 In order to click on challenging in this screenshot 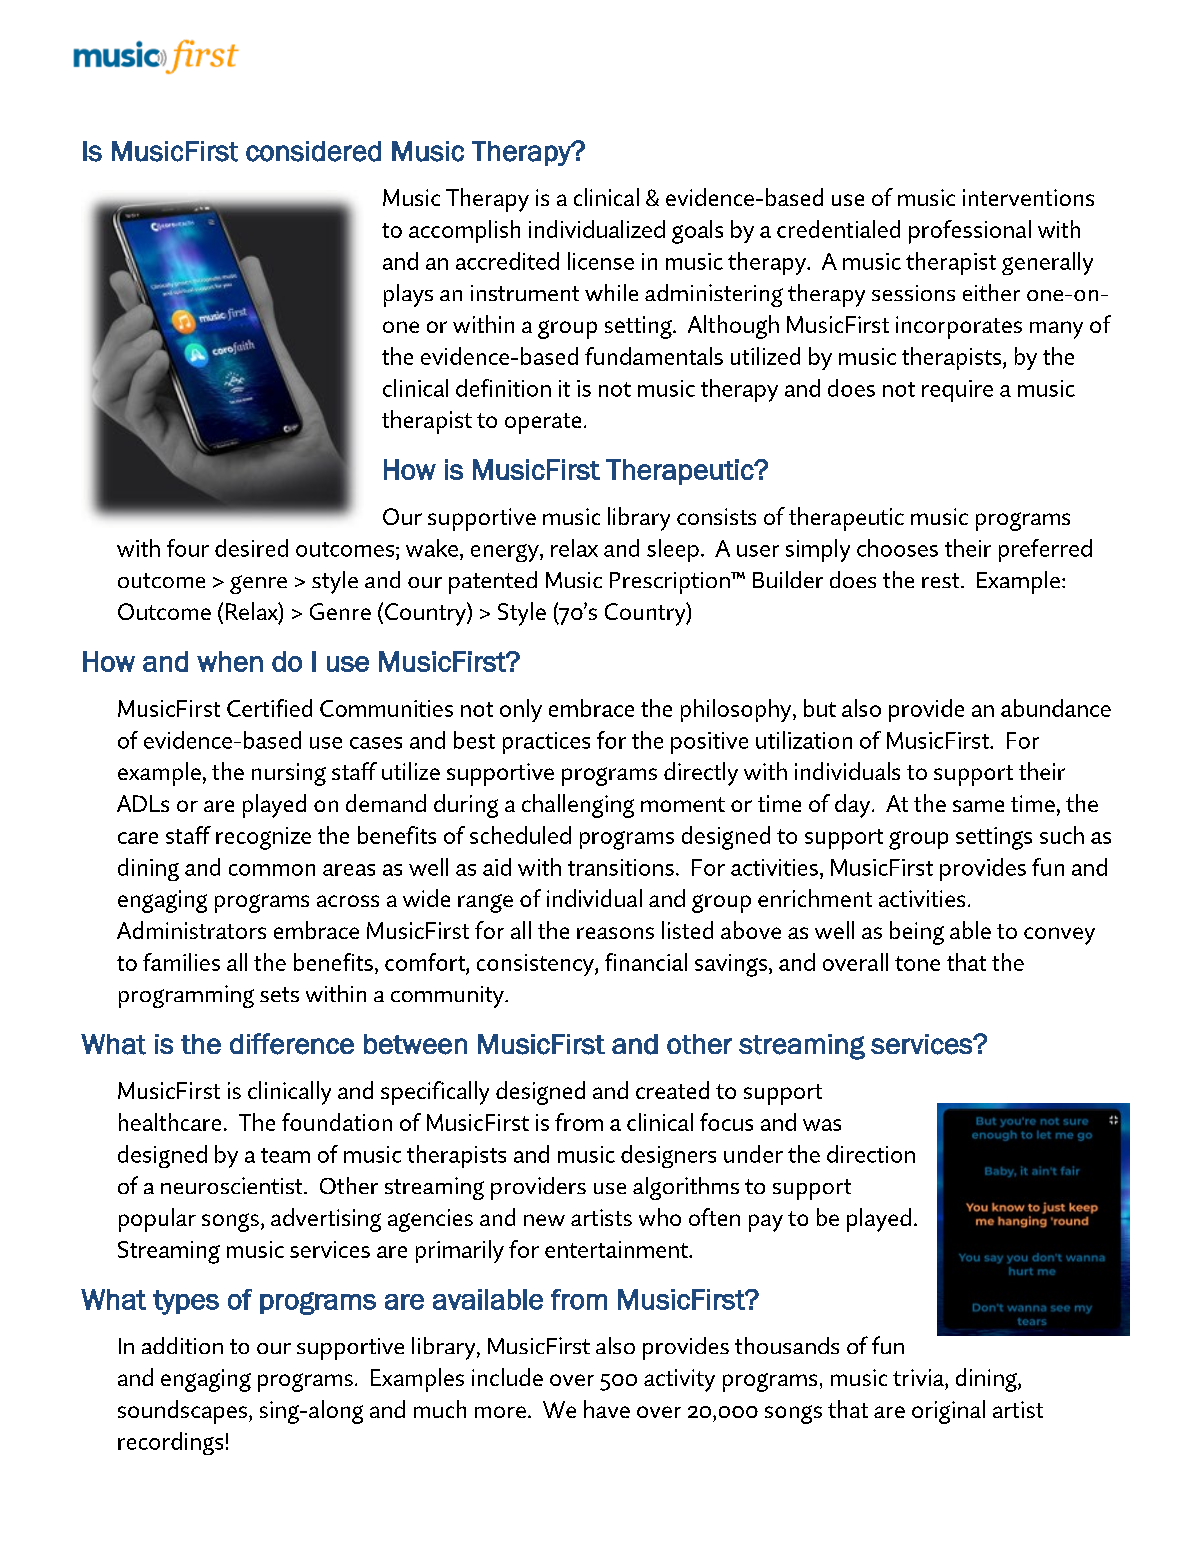, I will do `click(578, 806)`.
